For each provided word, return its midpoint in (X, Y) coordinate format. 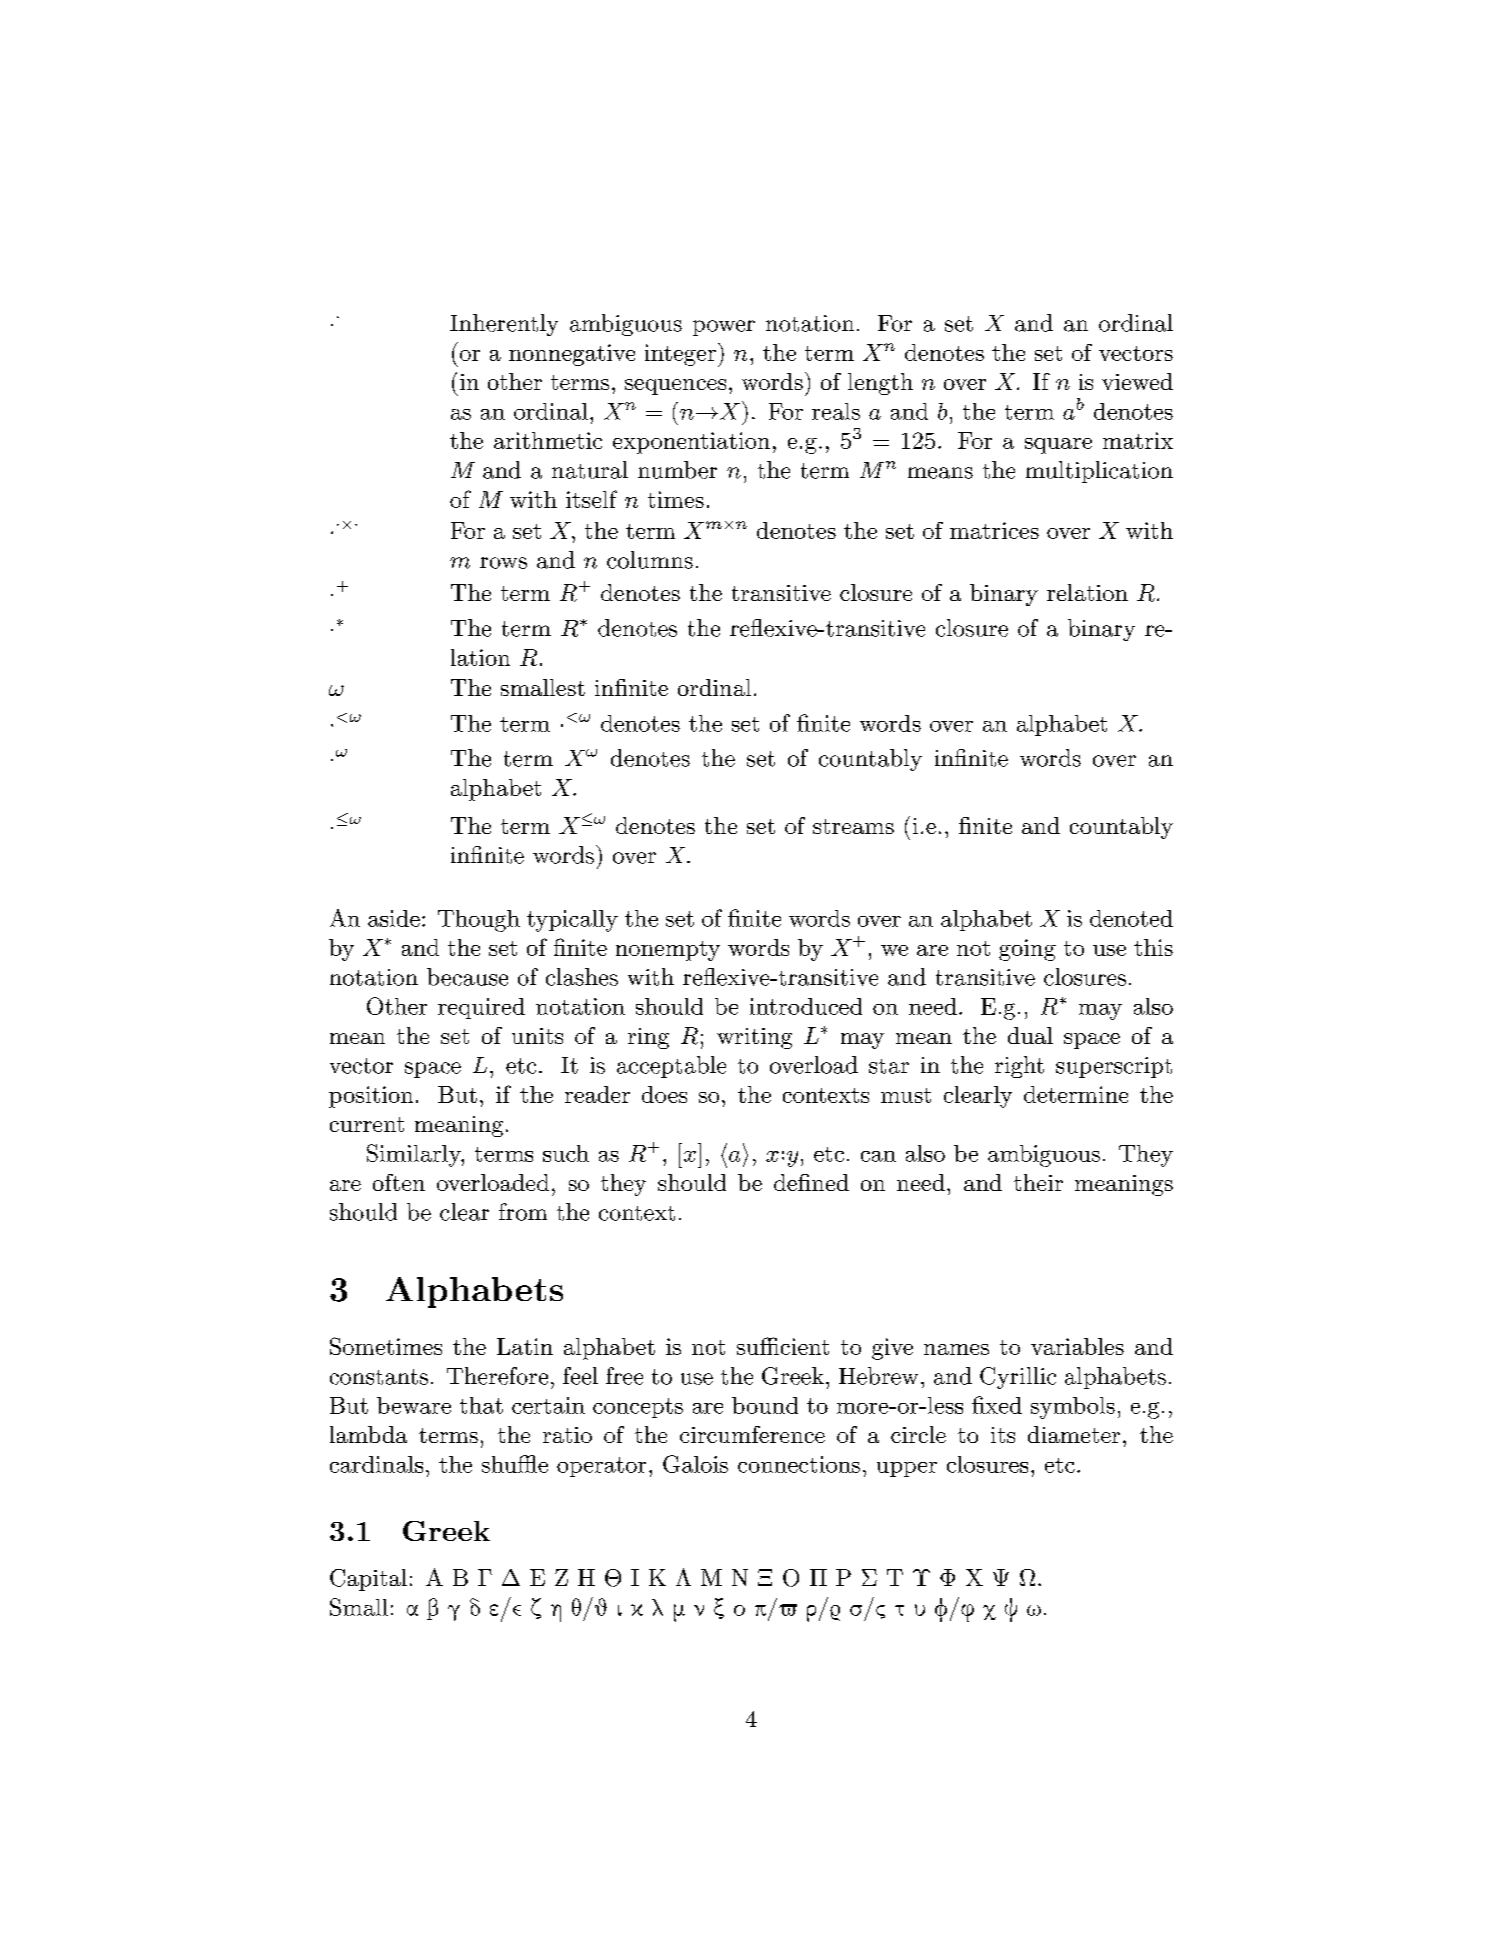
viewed (1137, 381)
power (724, 328)
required (481, 1008)
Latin (525, 1346)
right (1019, 1067)
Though (479, 921)
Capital (368, 1580)
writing (754, 1038)
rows (503, 563)
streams (853, 826)
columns (650, 560)
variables (1077, 1346)
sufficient (783, 1346)
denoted (1131, 918)
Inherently (504, 325)
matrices (994, 530)
